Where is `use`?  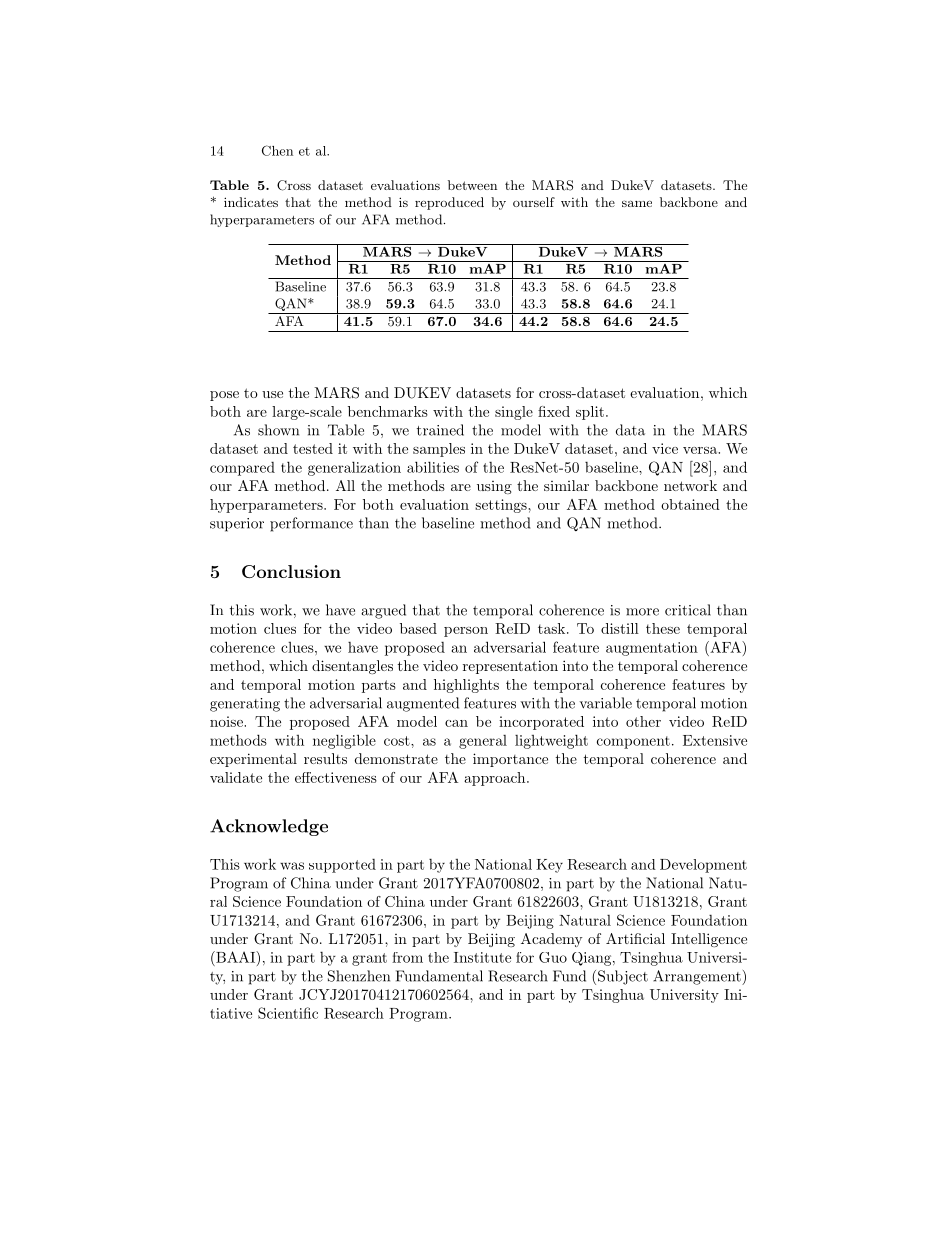
use is located at coordinates (272, 394).
